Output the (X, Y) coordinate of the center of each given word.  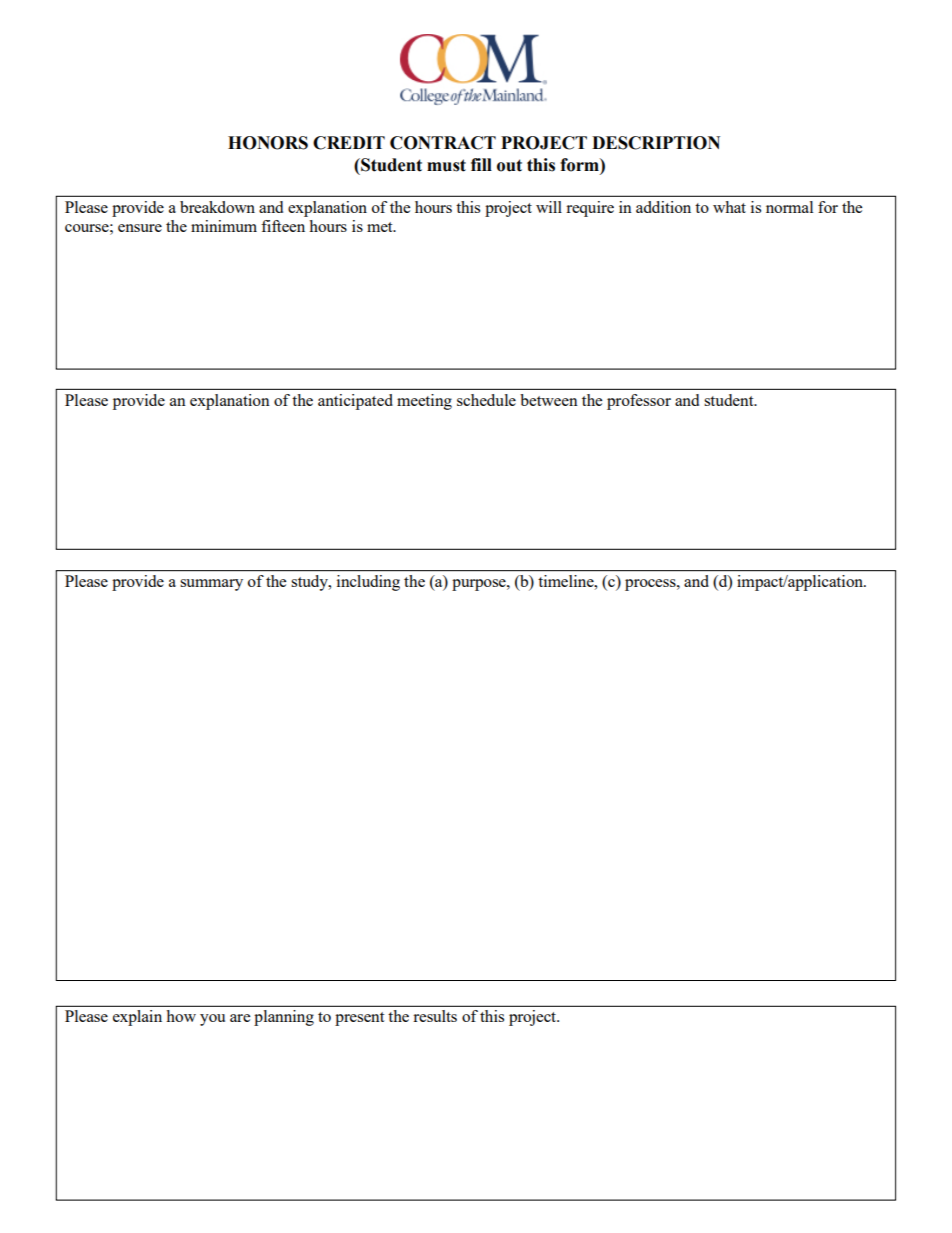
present (359, 1019)
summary (211, 585)
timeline (567, 581)
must (446, 165)
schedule (486, 400)
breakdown (217, 207)
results (435, 1016)
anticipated (355, 402)
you (212, 1020)
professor (639, 402)
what (729, 207)
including (368, 583)
